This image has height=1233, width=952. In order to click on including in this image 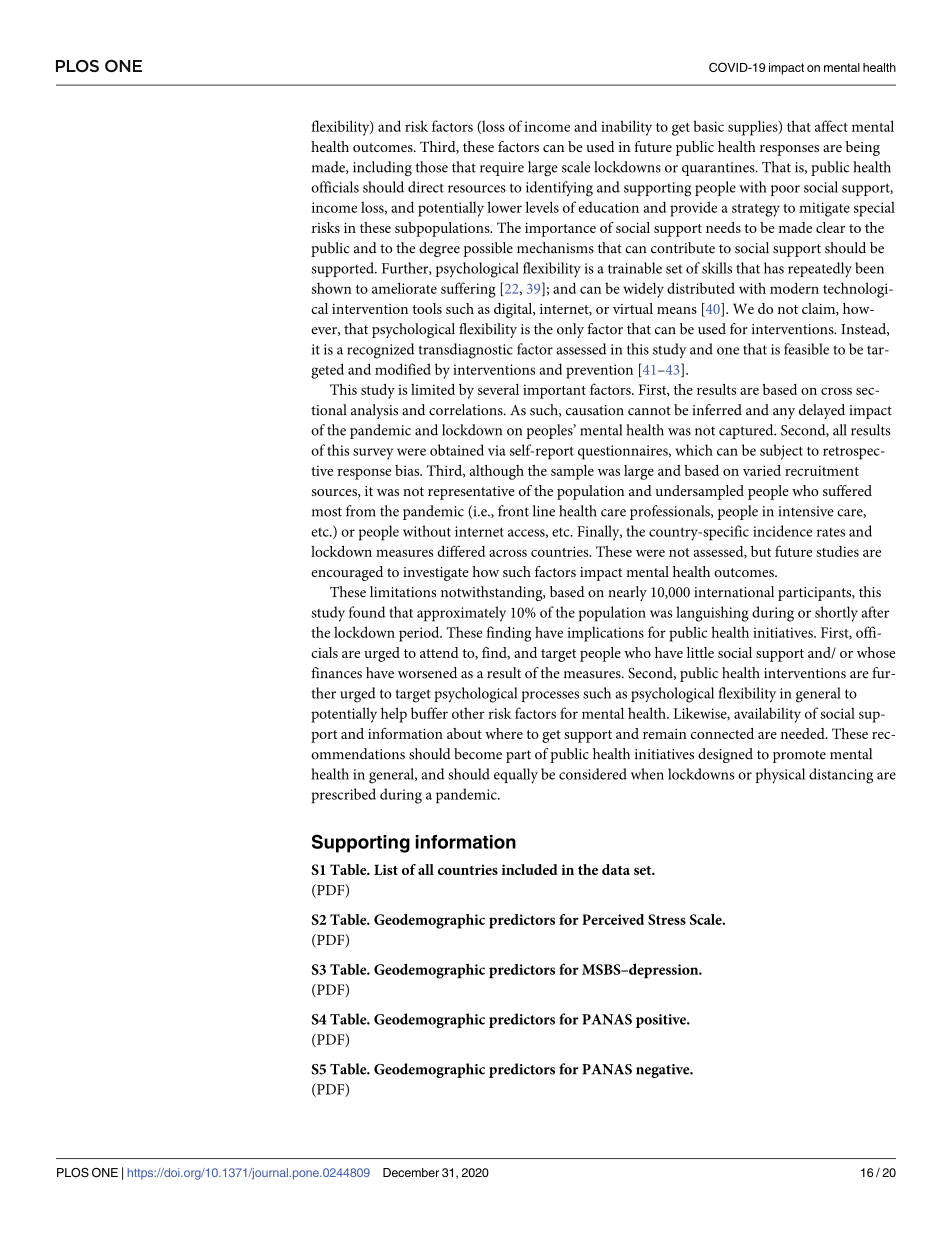, I will do `click(382, 169)`.
